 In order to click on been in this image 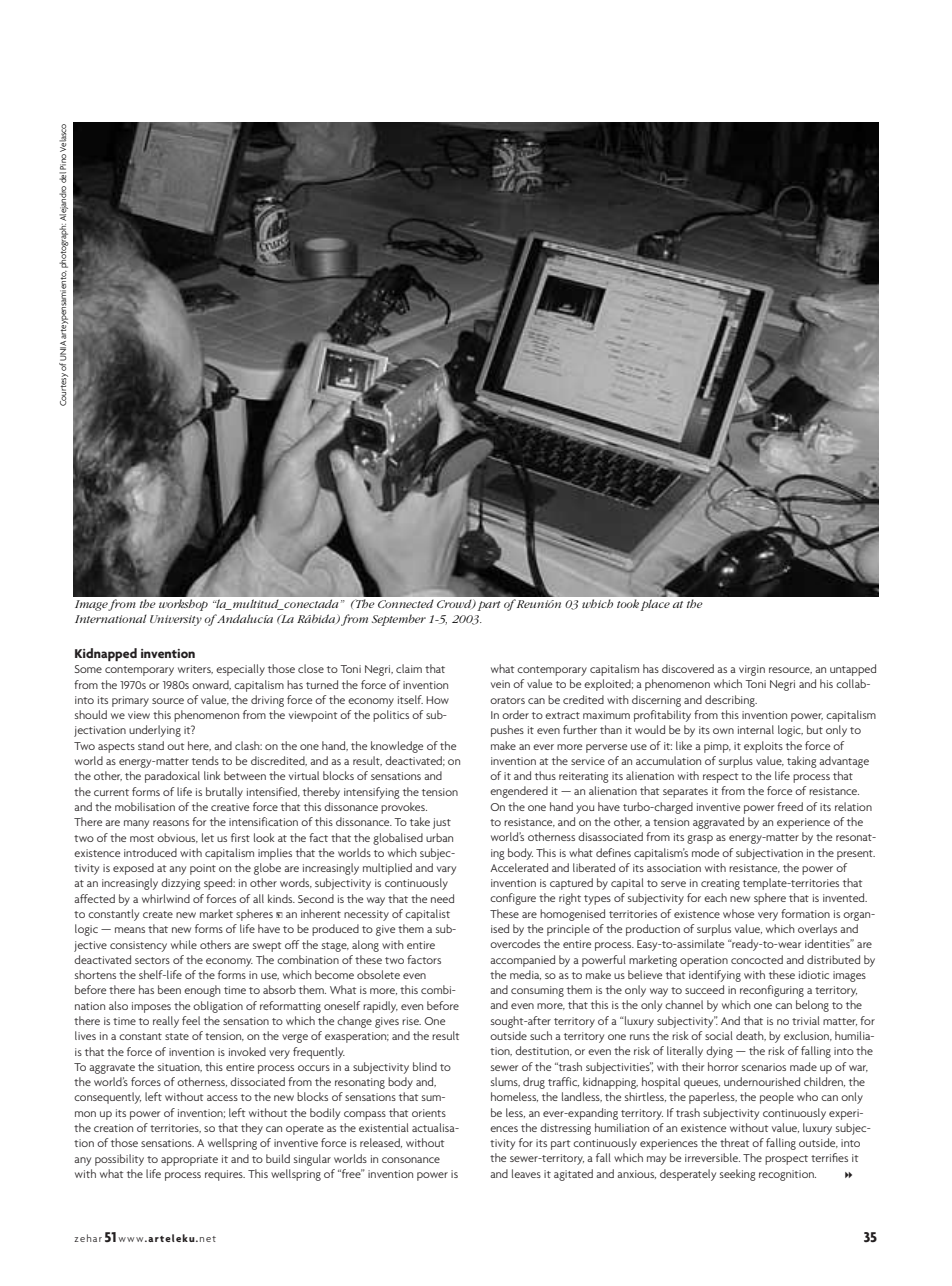, I will do `click(169, 989)`.
